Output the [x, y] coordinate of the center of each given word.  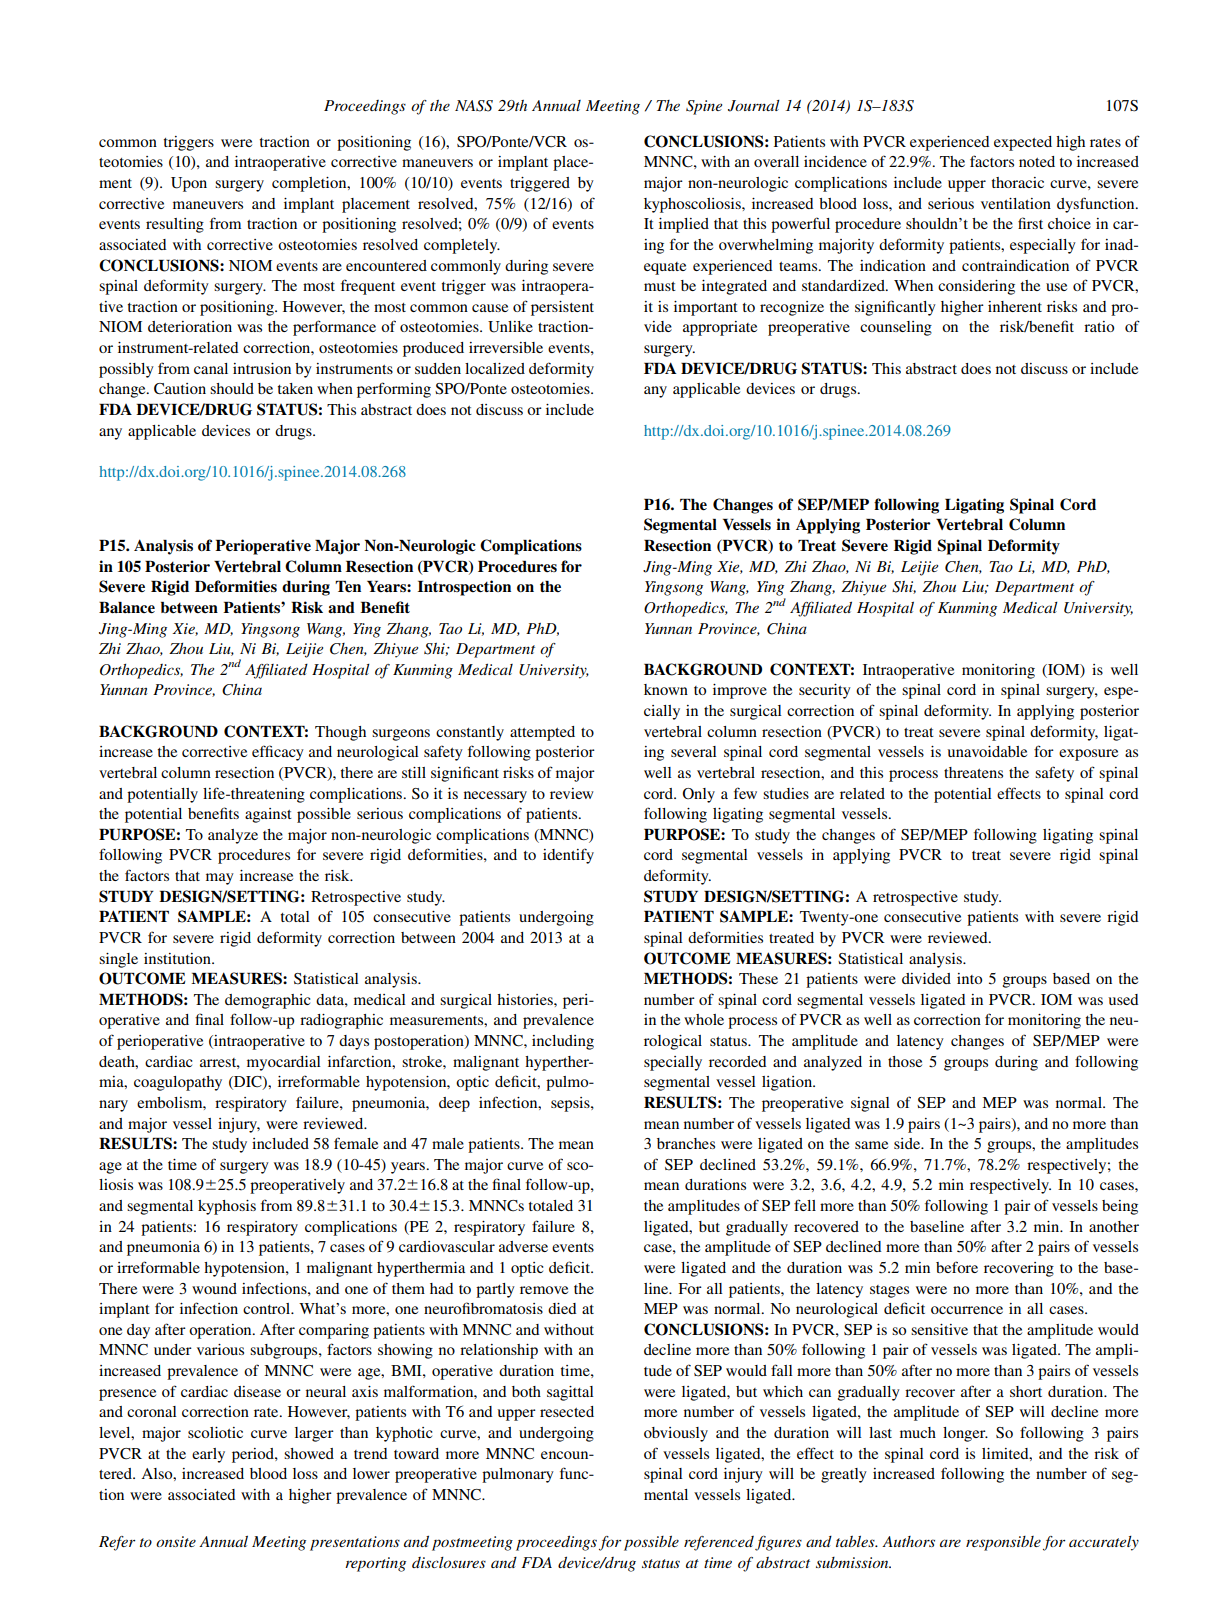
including [563, 1042]
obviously [676, 1434]
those [905, 1061]
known [666, 689]
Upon [189, 184]
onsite [176, 1541]
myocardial [284, 1063]
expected [1023, 143]
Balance [127, 608]
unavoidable [987, 751]
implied [684, 225]
